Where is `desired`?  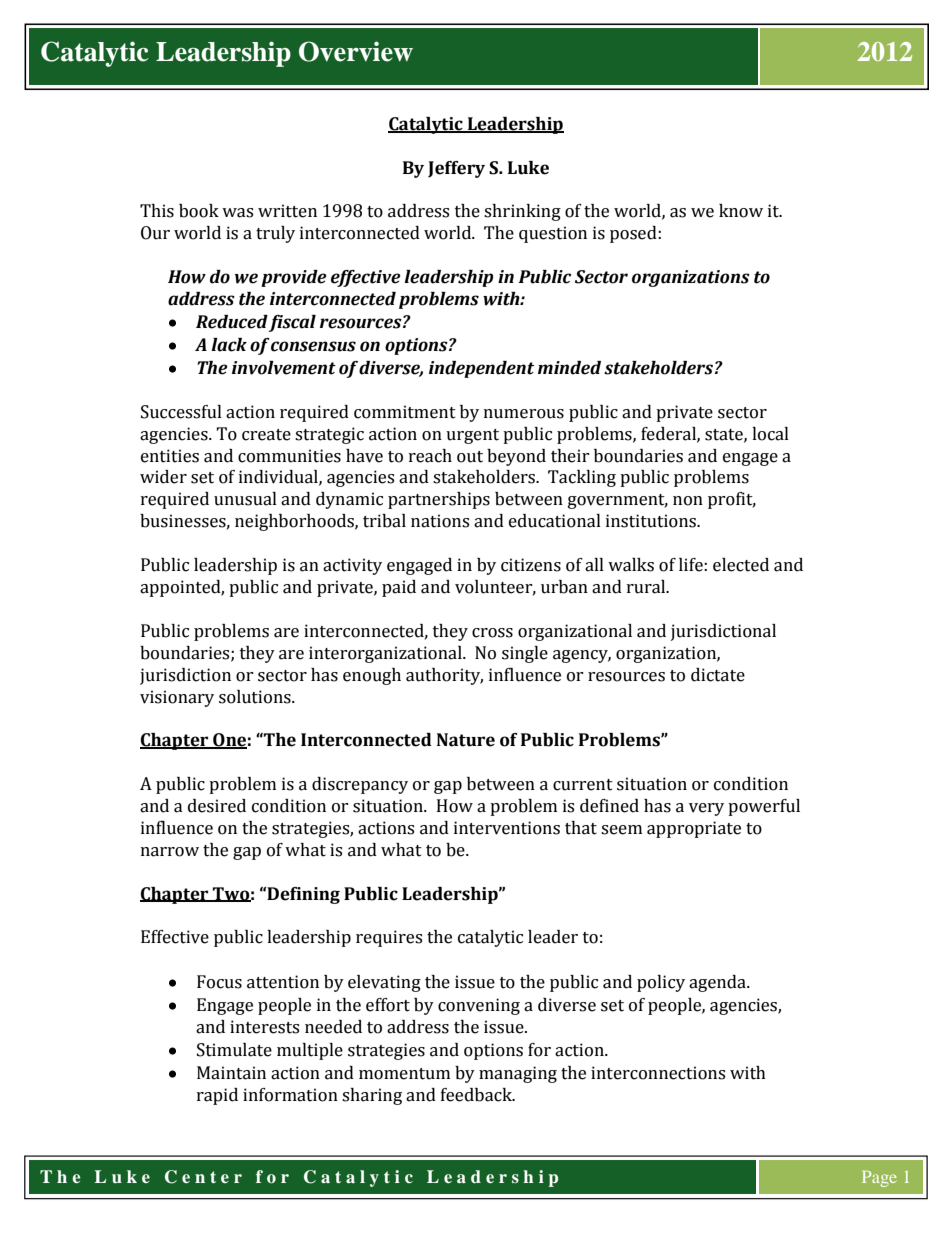
desired is located at coordinates (217, 806).
